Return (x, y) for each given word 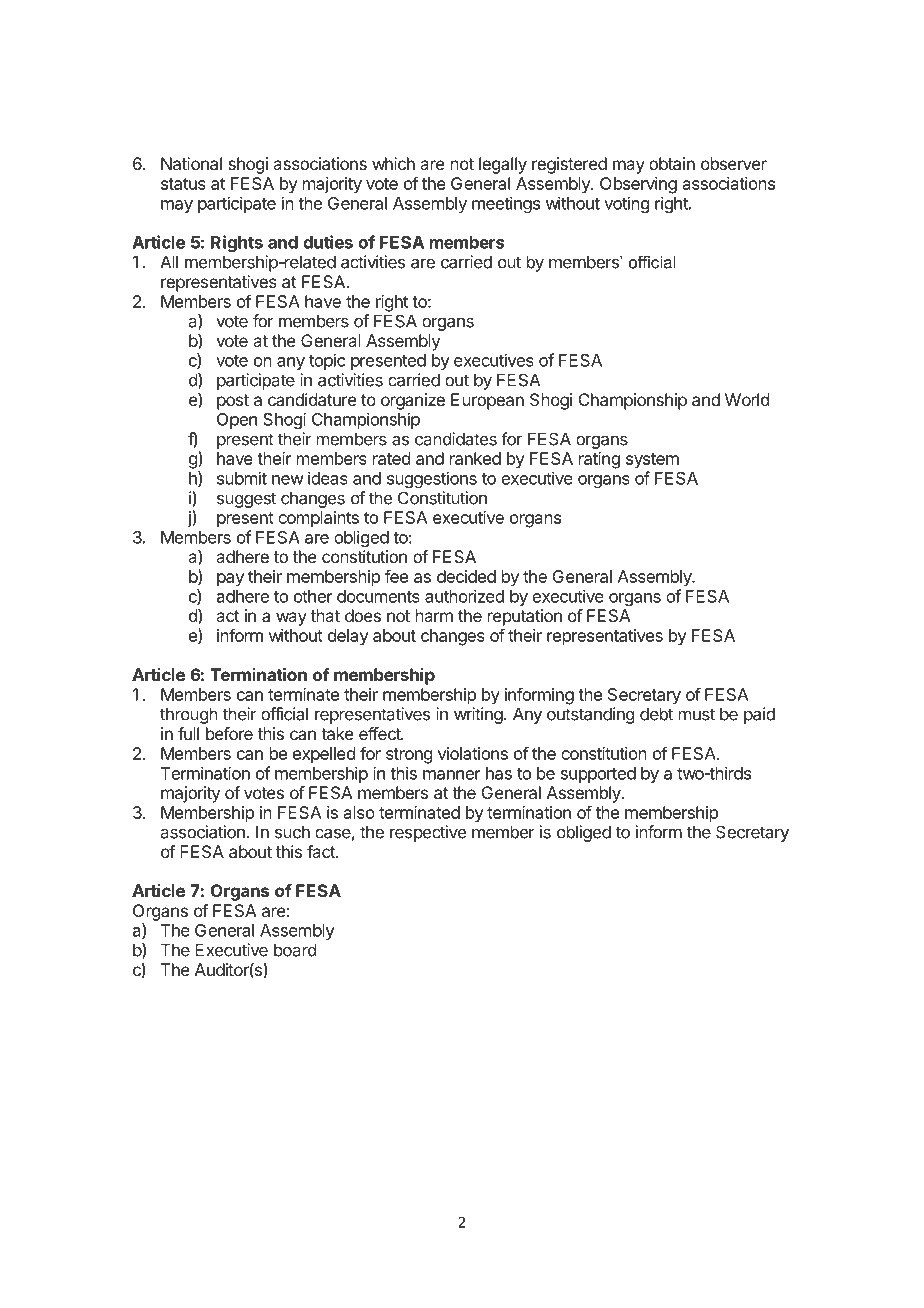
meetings (506, 204)
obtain (672, 163)
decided (466, 576)
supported (598, 775)
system (652, 461)
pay (230, 580)
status (183, 184)
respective (428, 833)
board (295, 950)
